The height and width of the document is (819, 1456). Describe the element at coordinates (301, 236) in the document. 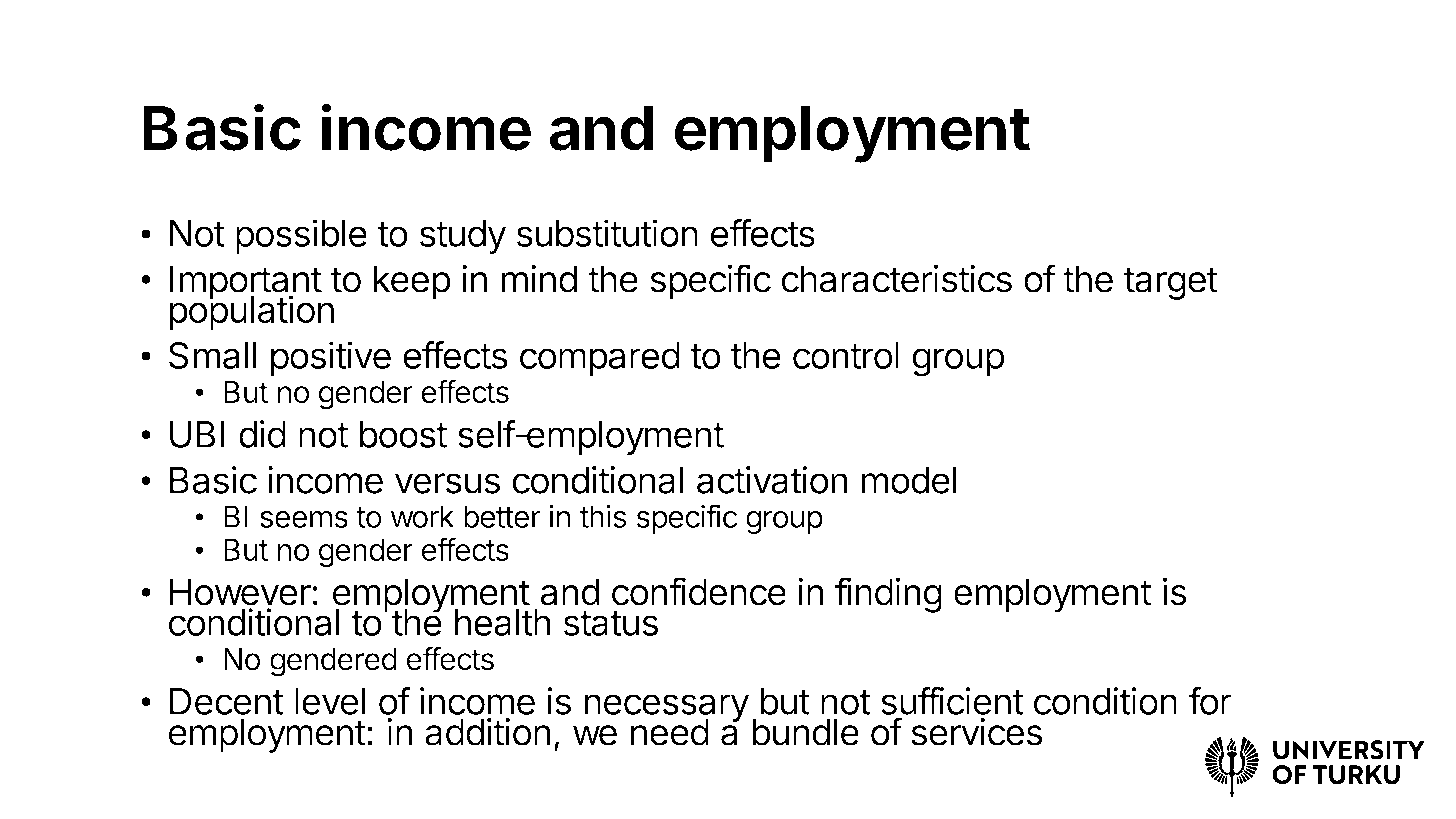

I see `possible` at that location.
